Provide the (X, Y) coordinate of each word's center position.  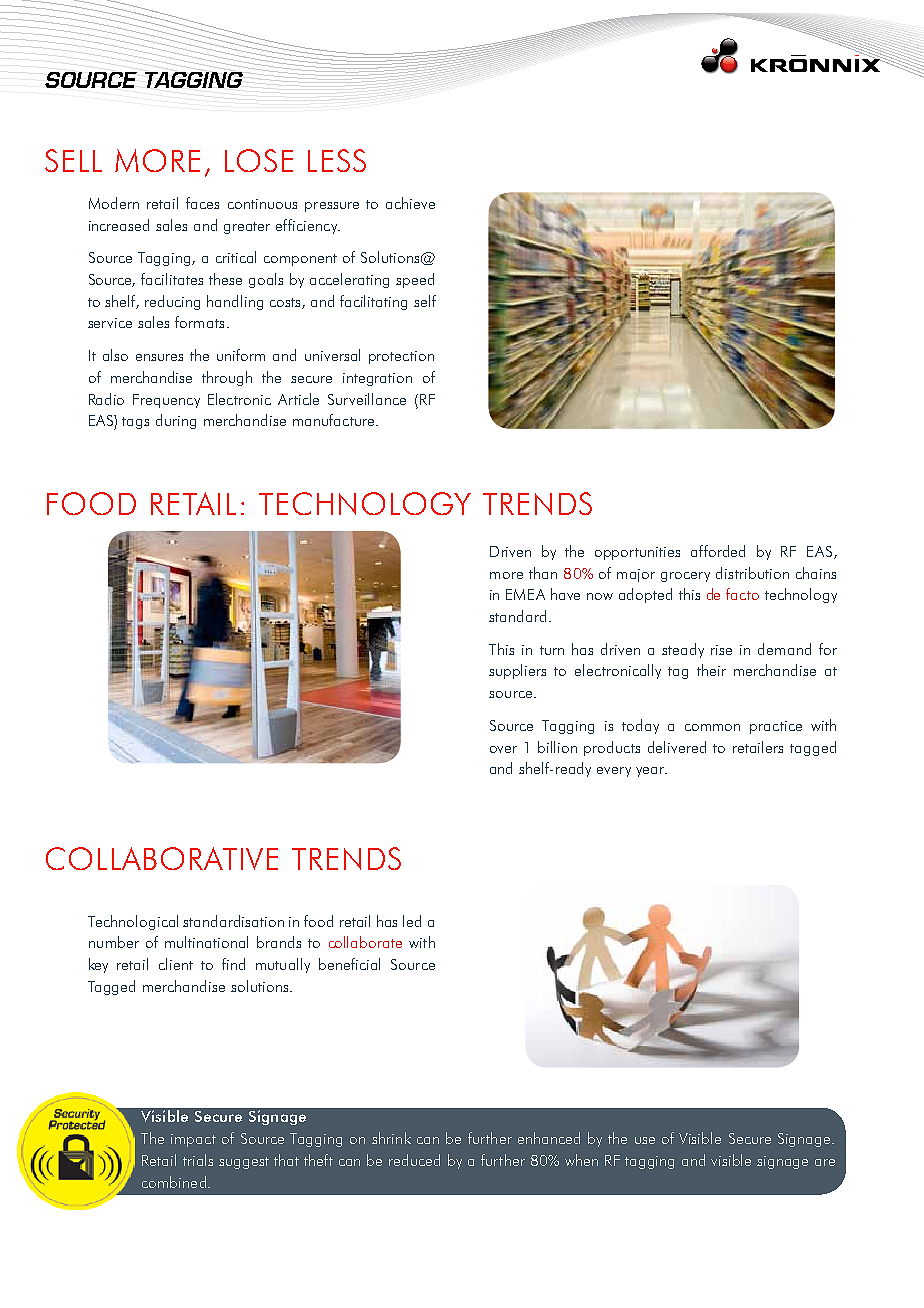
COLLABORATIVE (162, 858)
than (543, 573)
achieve (410, 203)
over (503, 749)
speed (415, 280)
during (176, 421)
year (651, 772)
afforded (718, 551)
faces (202, 203)
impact (193, 1140)
